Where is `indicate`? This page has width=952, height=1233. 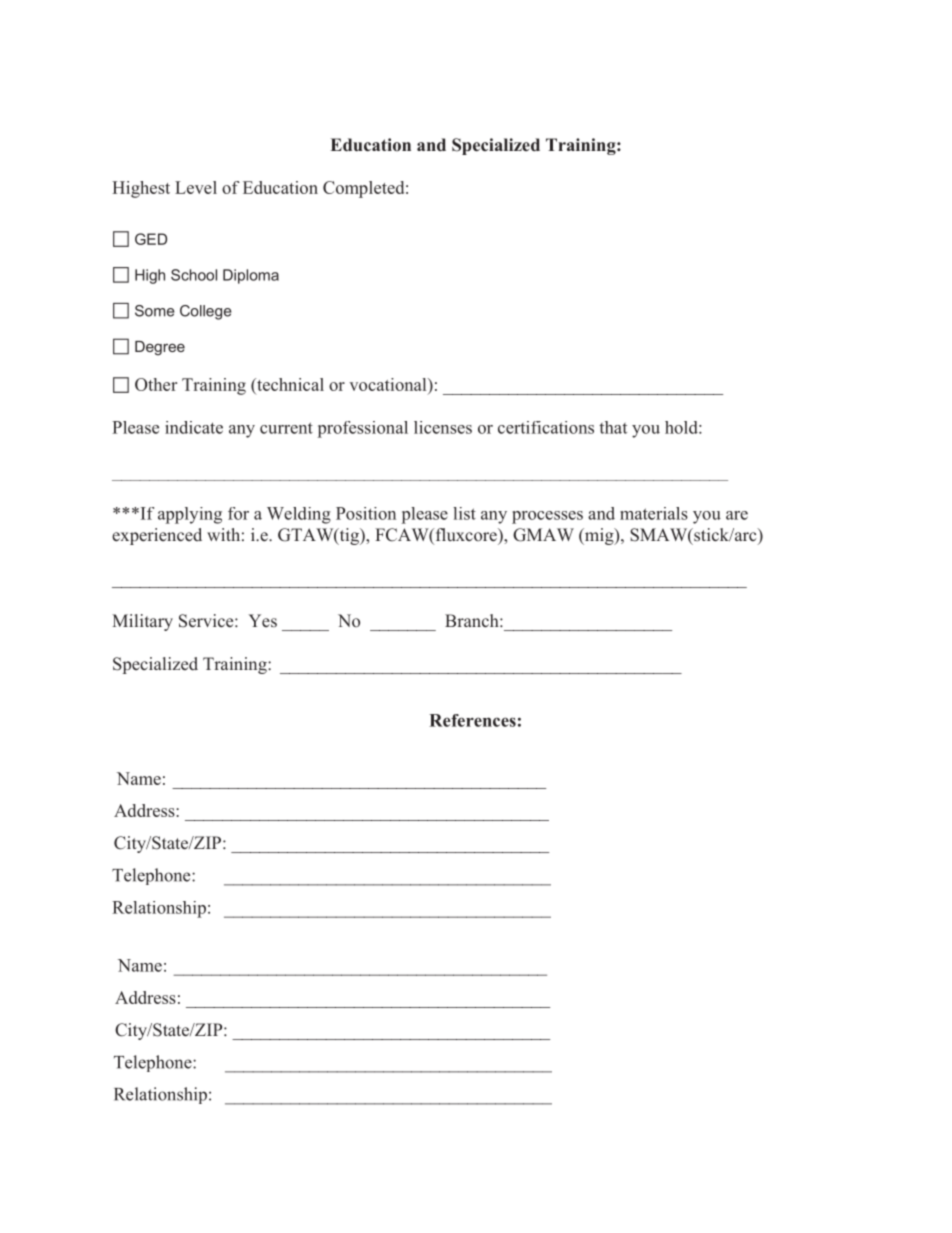 indicate is located at coordinates (194, 427).
